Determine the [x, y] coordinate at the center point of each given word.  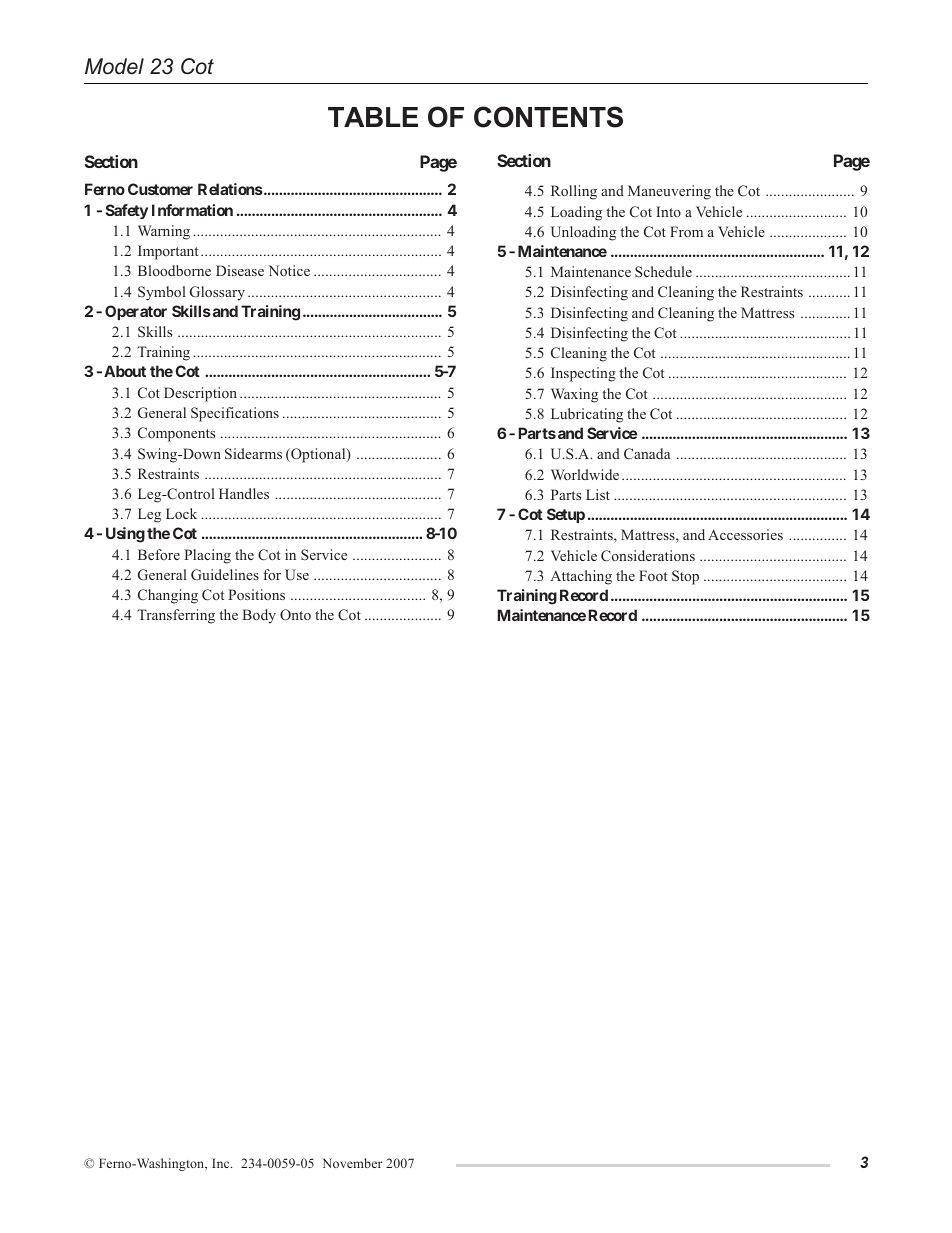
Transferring [176, 616]
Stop [685, 577]
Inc [222, 1163]
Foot [653, 575]
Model [114, 66]
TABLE [373, 117]
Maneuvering [669, 192]
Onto [295, 615]
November [352, 1163]
